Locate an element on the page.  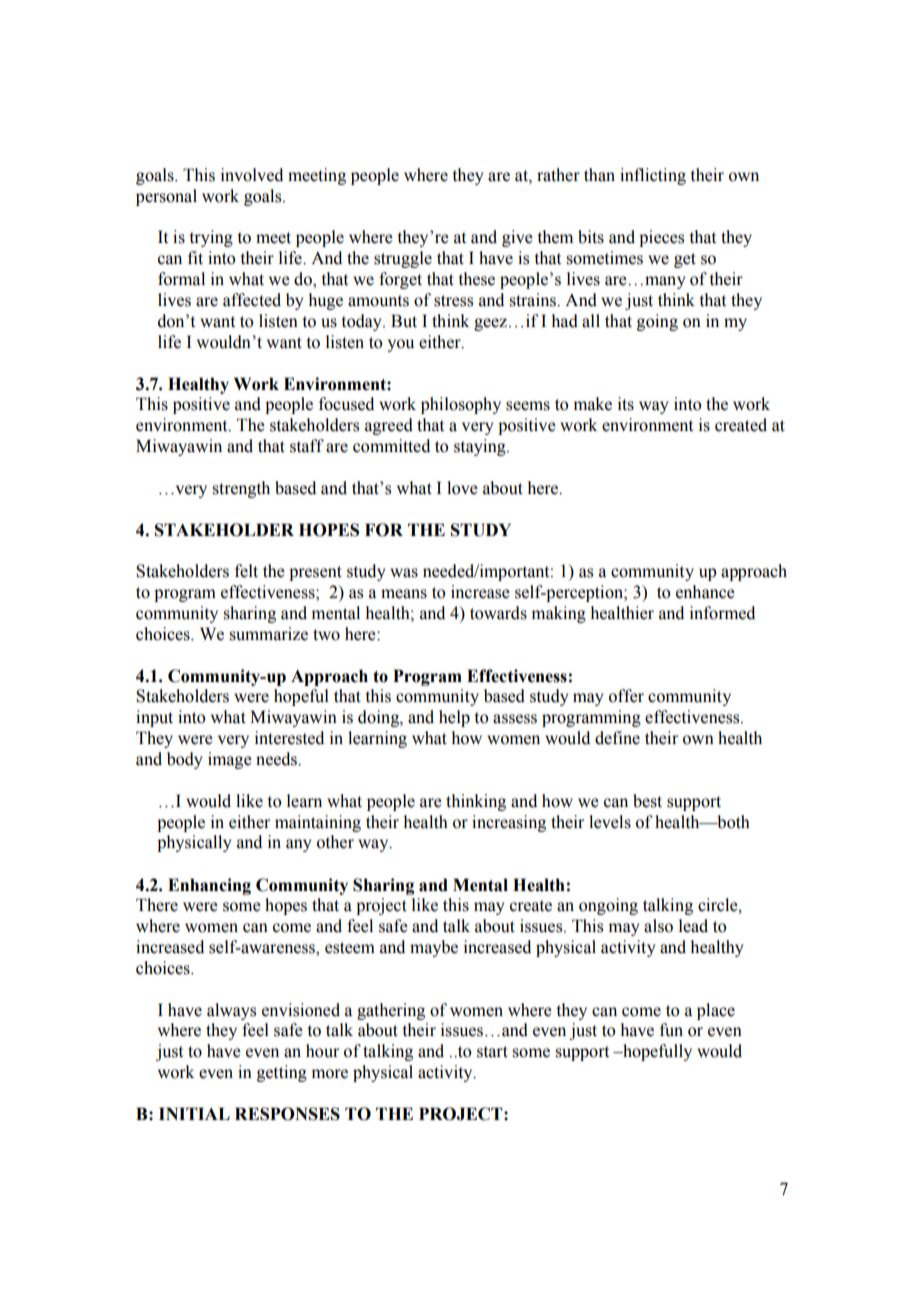
strength is located at coordinates (241, 489).
